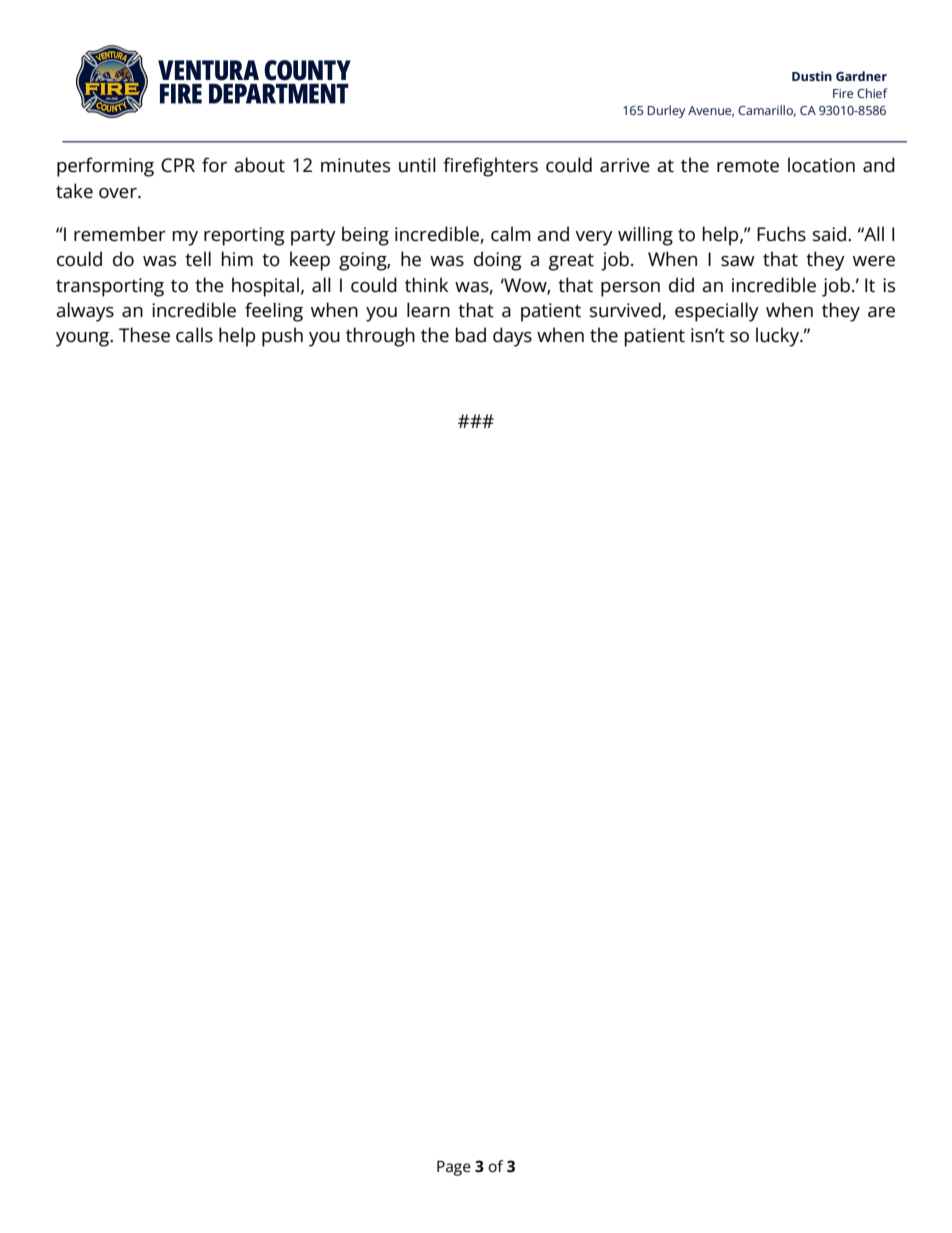  Describe the element at coordinates (454, 1168) in the screenshot. I see `Page` at that location.
